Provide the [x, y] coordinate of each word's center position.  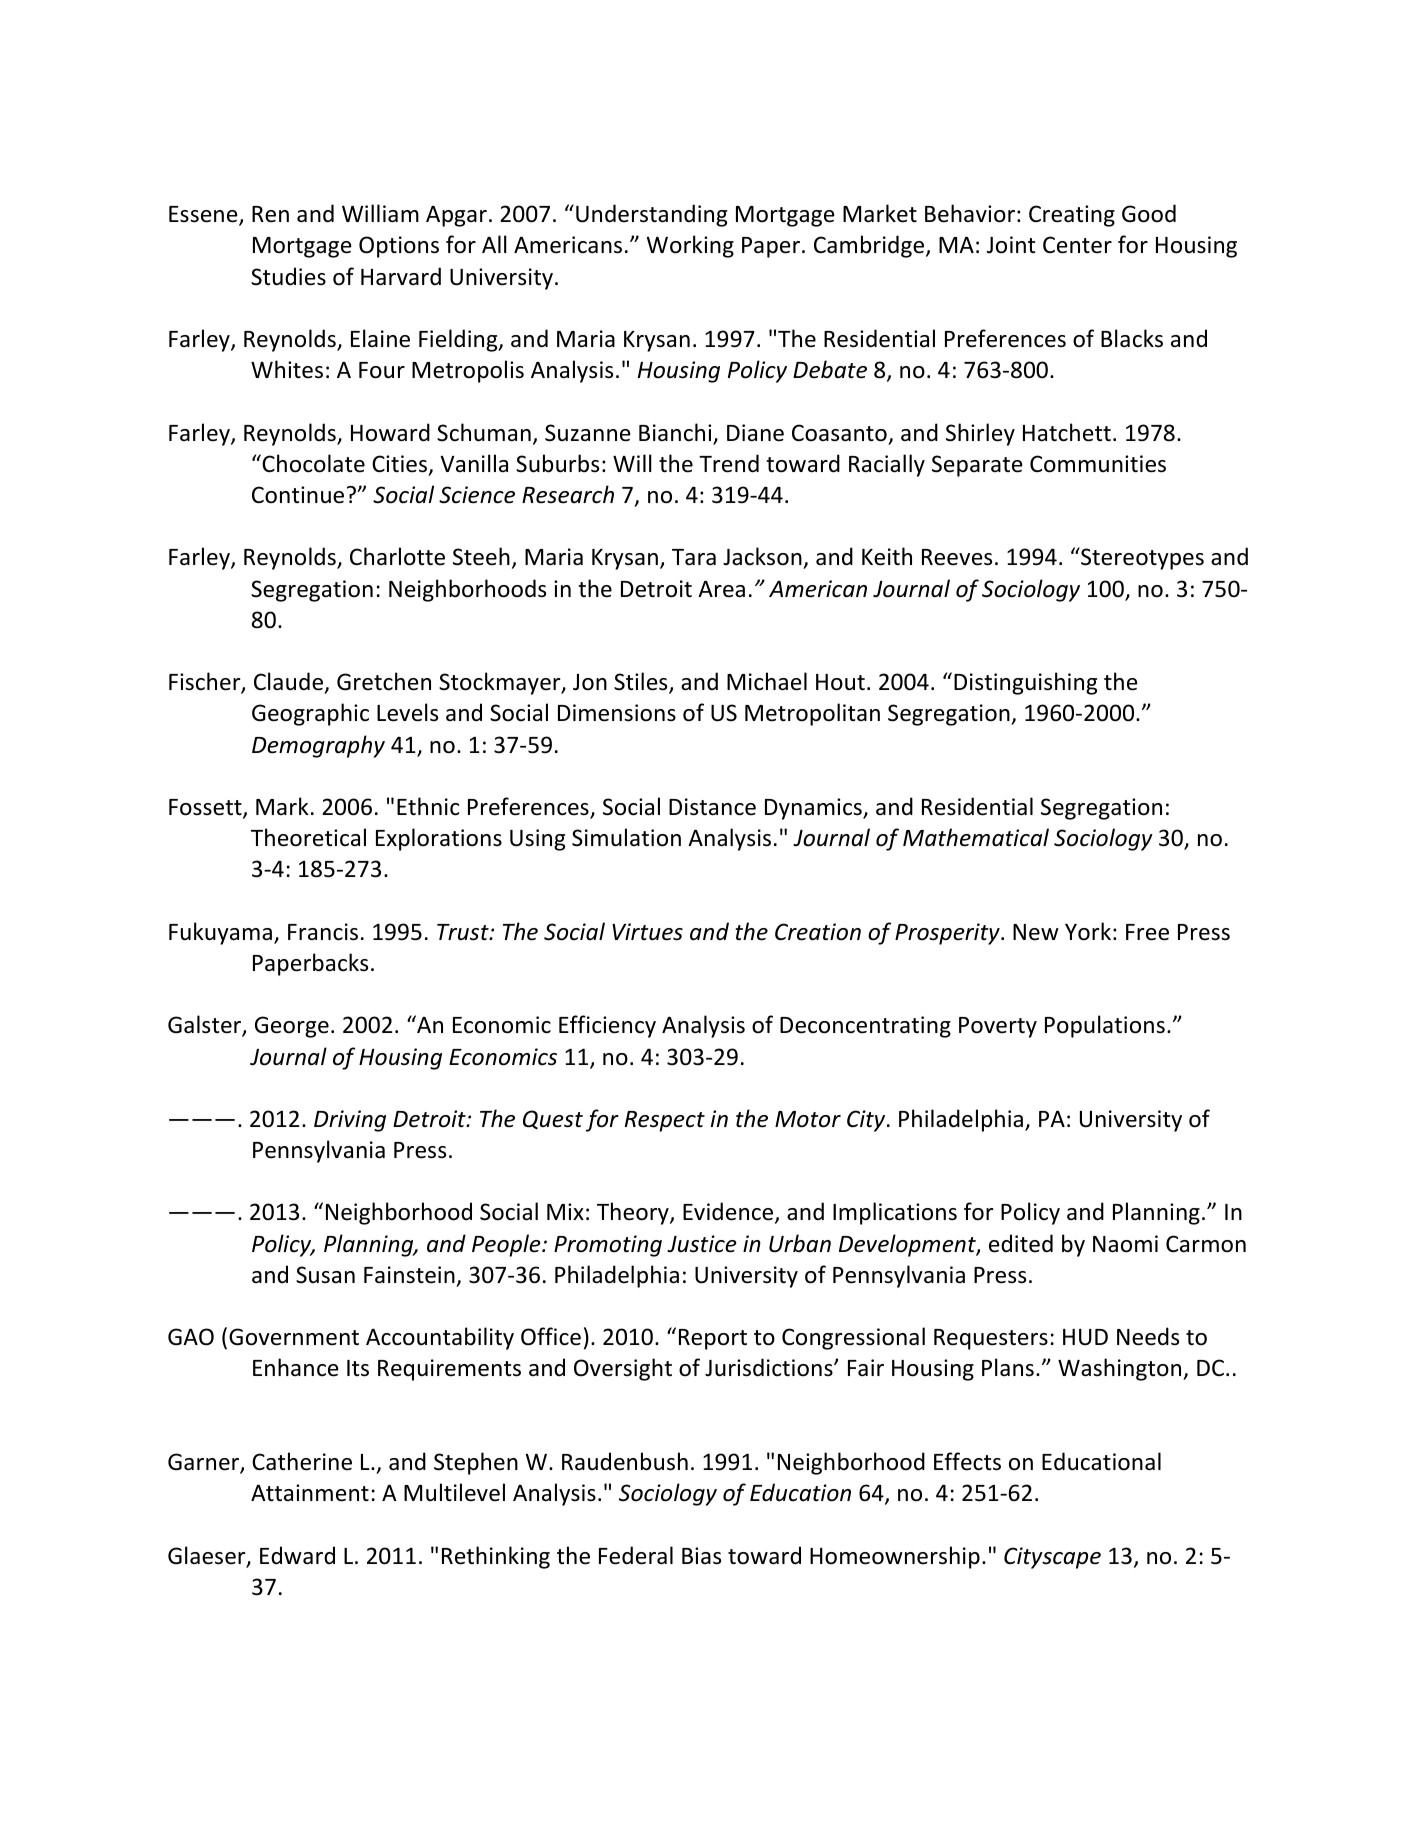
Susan [325, 1275]
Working [690, 246]
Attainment [310, 1493]
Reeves [957, 557]
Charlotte [397, 556]
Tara [694, 557]
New [1036, 932]
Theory [634, 1213]
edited [1021, 1243]
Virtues [647, 932]
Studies [288, 276]
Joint [1011, 245]
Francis [323, 932]
